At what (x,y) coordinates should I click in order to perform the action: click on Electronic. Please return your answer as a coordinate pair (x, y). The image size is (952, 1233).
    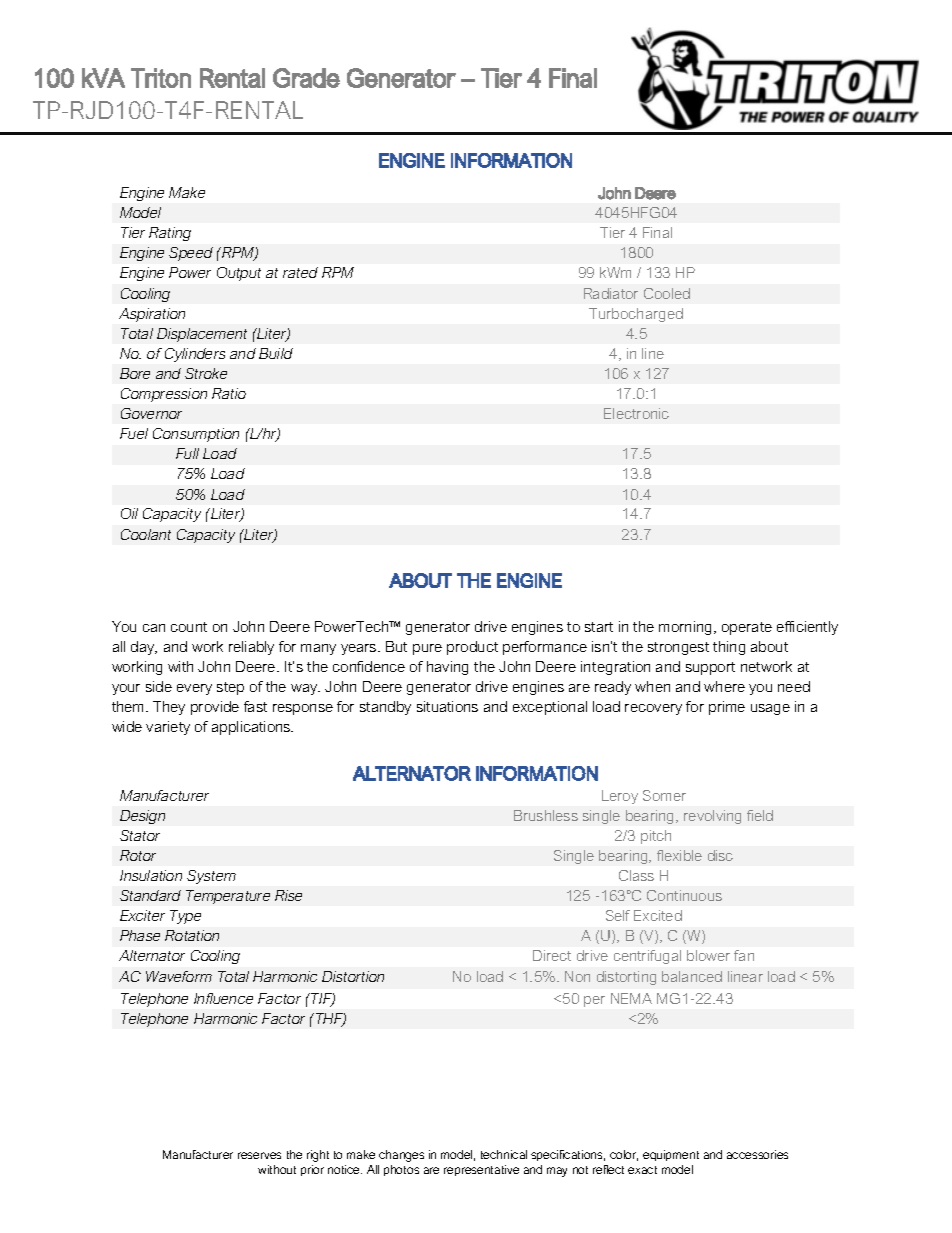
    Looking at the image, I should click on (636, 413).
